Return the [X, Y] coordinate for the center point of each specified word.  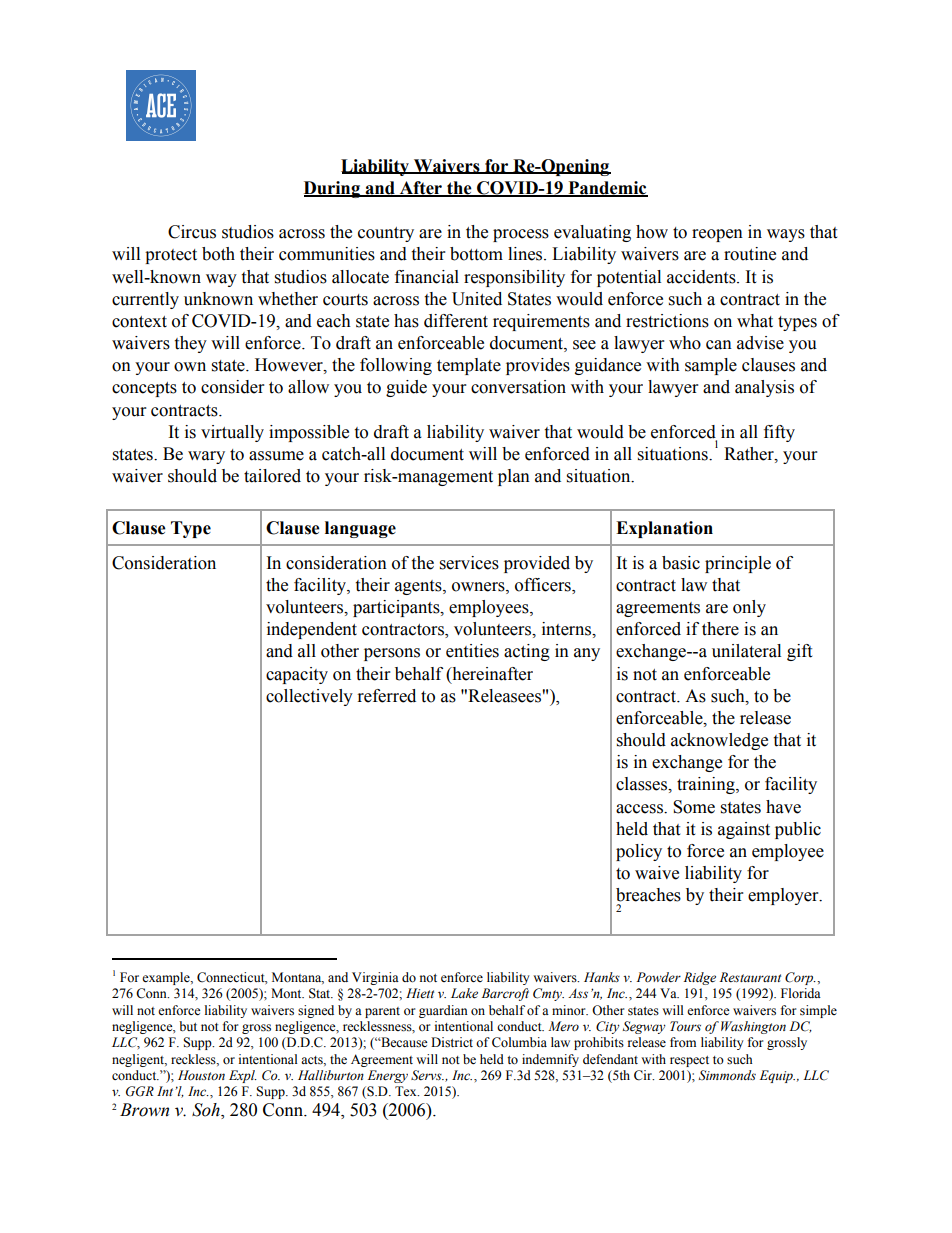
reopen [717, 235]
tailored [272, 476]
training [707, 785]
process [521, 235]
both [218, 254]
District [452, 1042]
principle [738, 564]
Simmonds [727, 1075]
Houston [201, 1075]
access [640, 809]
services [469, 563]
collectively [309, 697]
